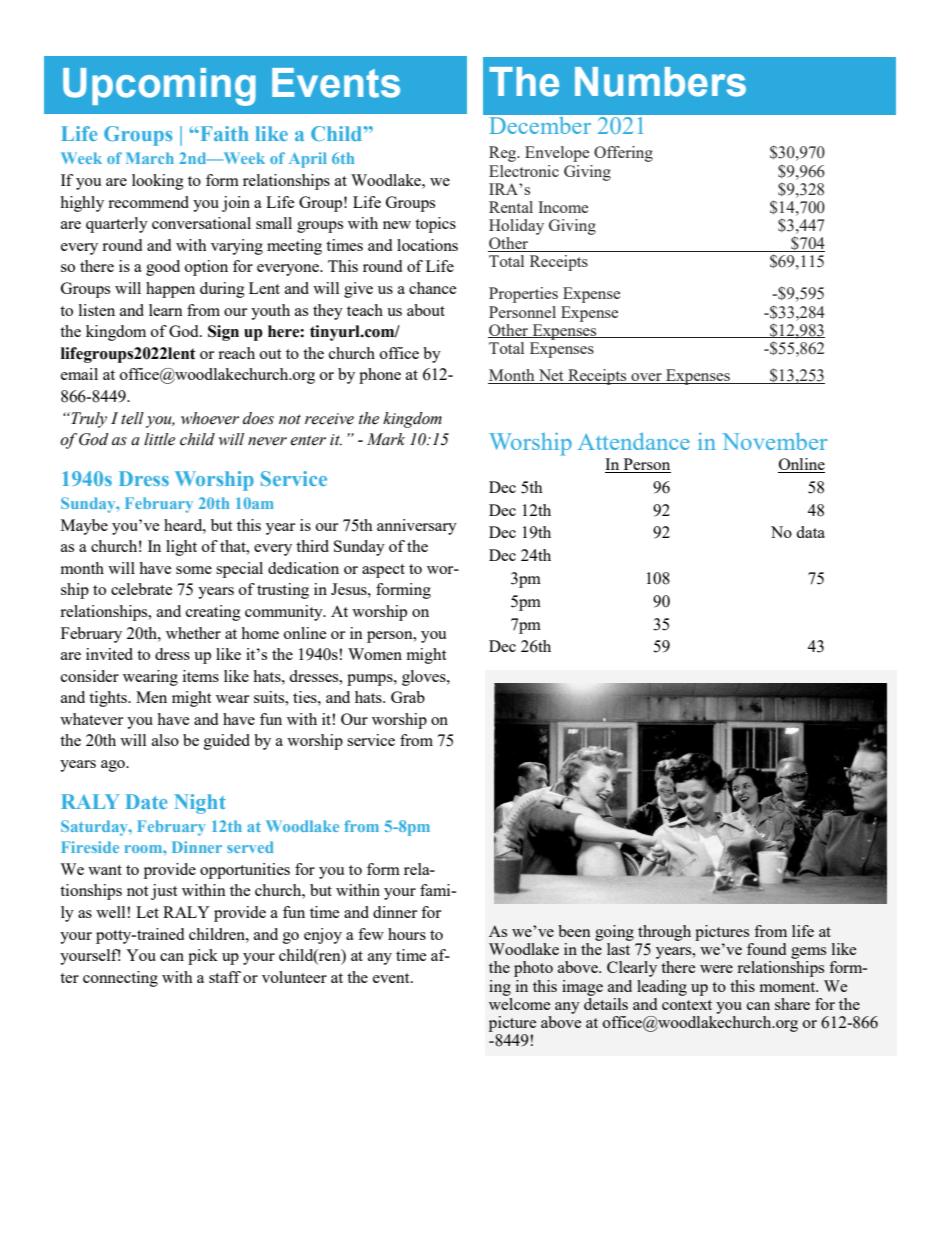  Describe the element at coordinates (132, 418) in the screenshot. I see `tell` at that location.
